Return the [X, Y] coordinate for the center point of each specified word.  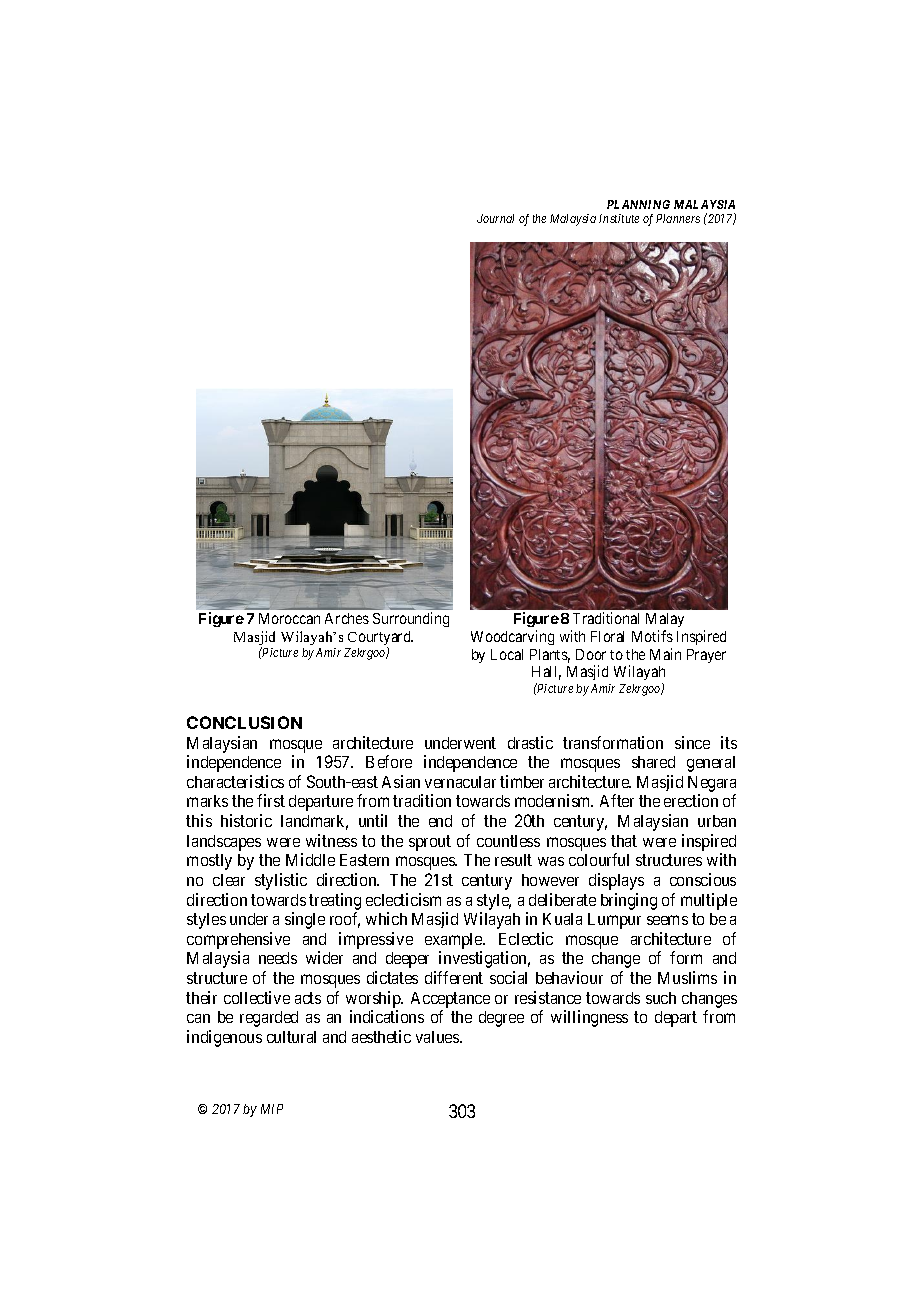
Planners [678, 218]
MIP [272, 1109]
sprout [430, 843]
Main [665, 654]
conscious [703, 879]
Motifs [652, 636]
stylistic [281, 881]
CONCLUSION [244, 722]
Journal [495, 218]
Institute [619, 218]
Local [507, 654]
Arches [347, 618]
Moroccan [289, 618]
